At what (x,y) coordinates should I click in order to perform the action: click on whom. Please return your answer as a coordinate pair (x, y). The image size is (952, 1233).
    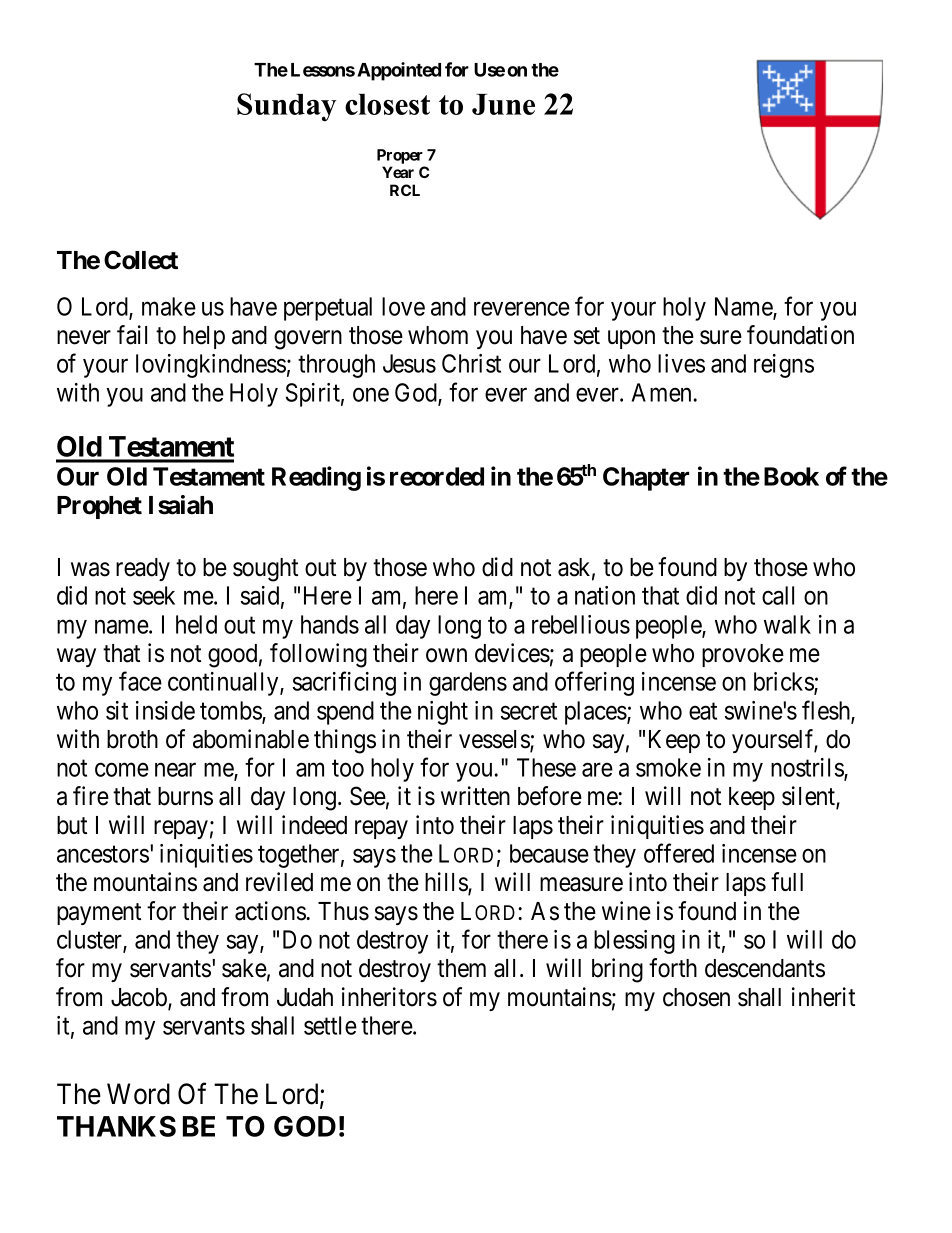
    Looking at the image, I should click on (438, 335).
